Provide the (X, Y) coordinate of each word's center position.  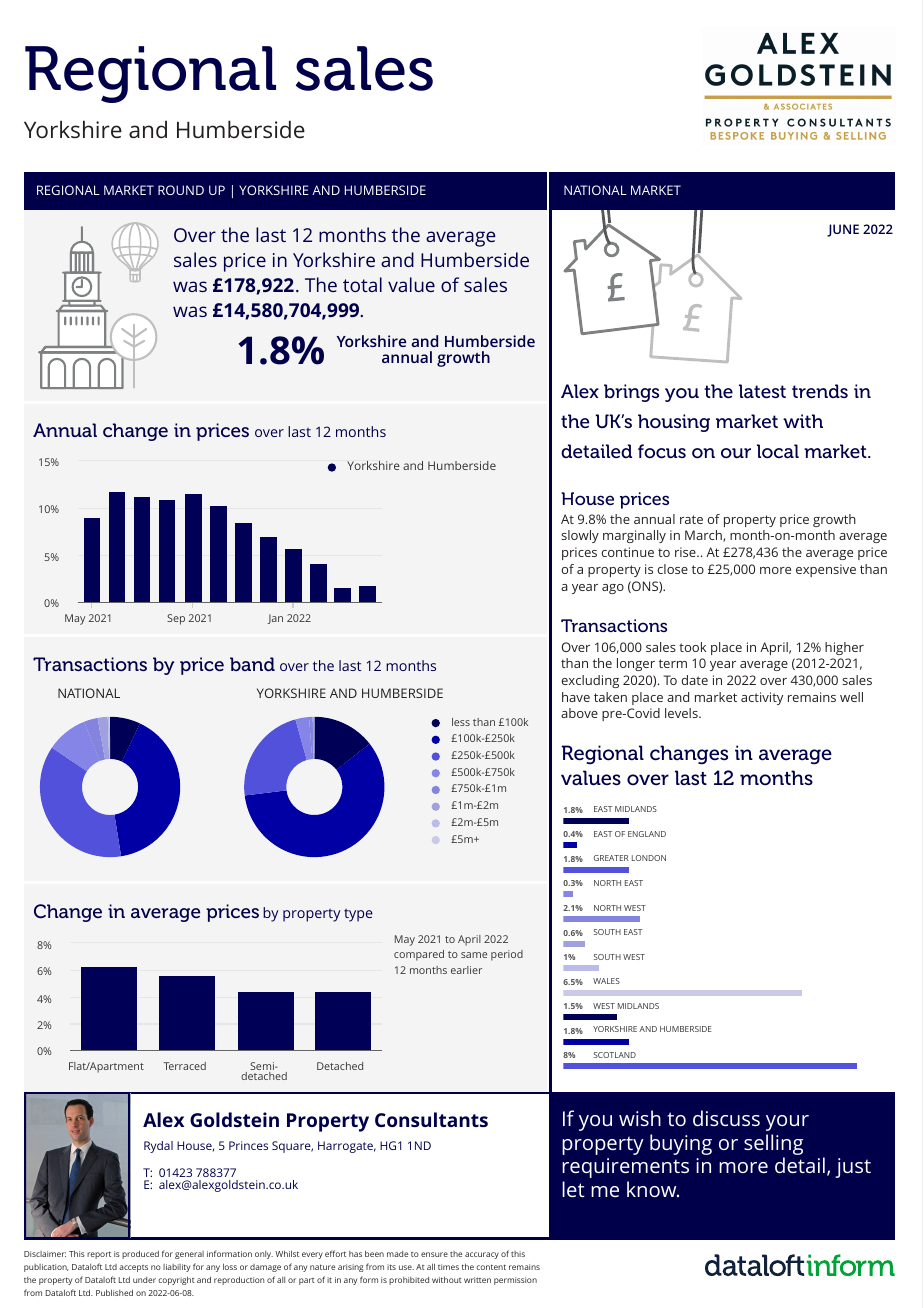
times (448, 1267)
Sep (176, 619)
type (358, 915)
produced (140, 1254)
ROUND (181, 190)
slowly (580, 536)
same (474, 955)
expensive (826, 570)
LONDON (649, 858)
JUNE (843, 230)
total (362, 284)
